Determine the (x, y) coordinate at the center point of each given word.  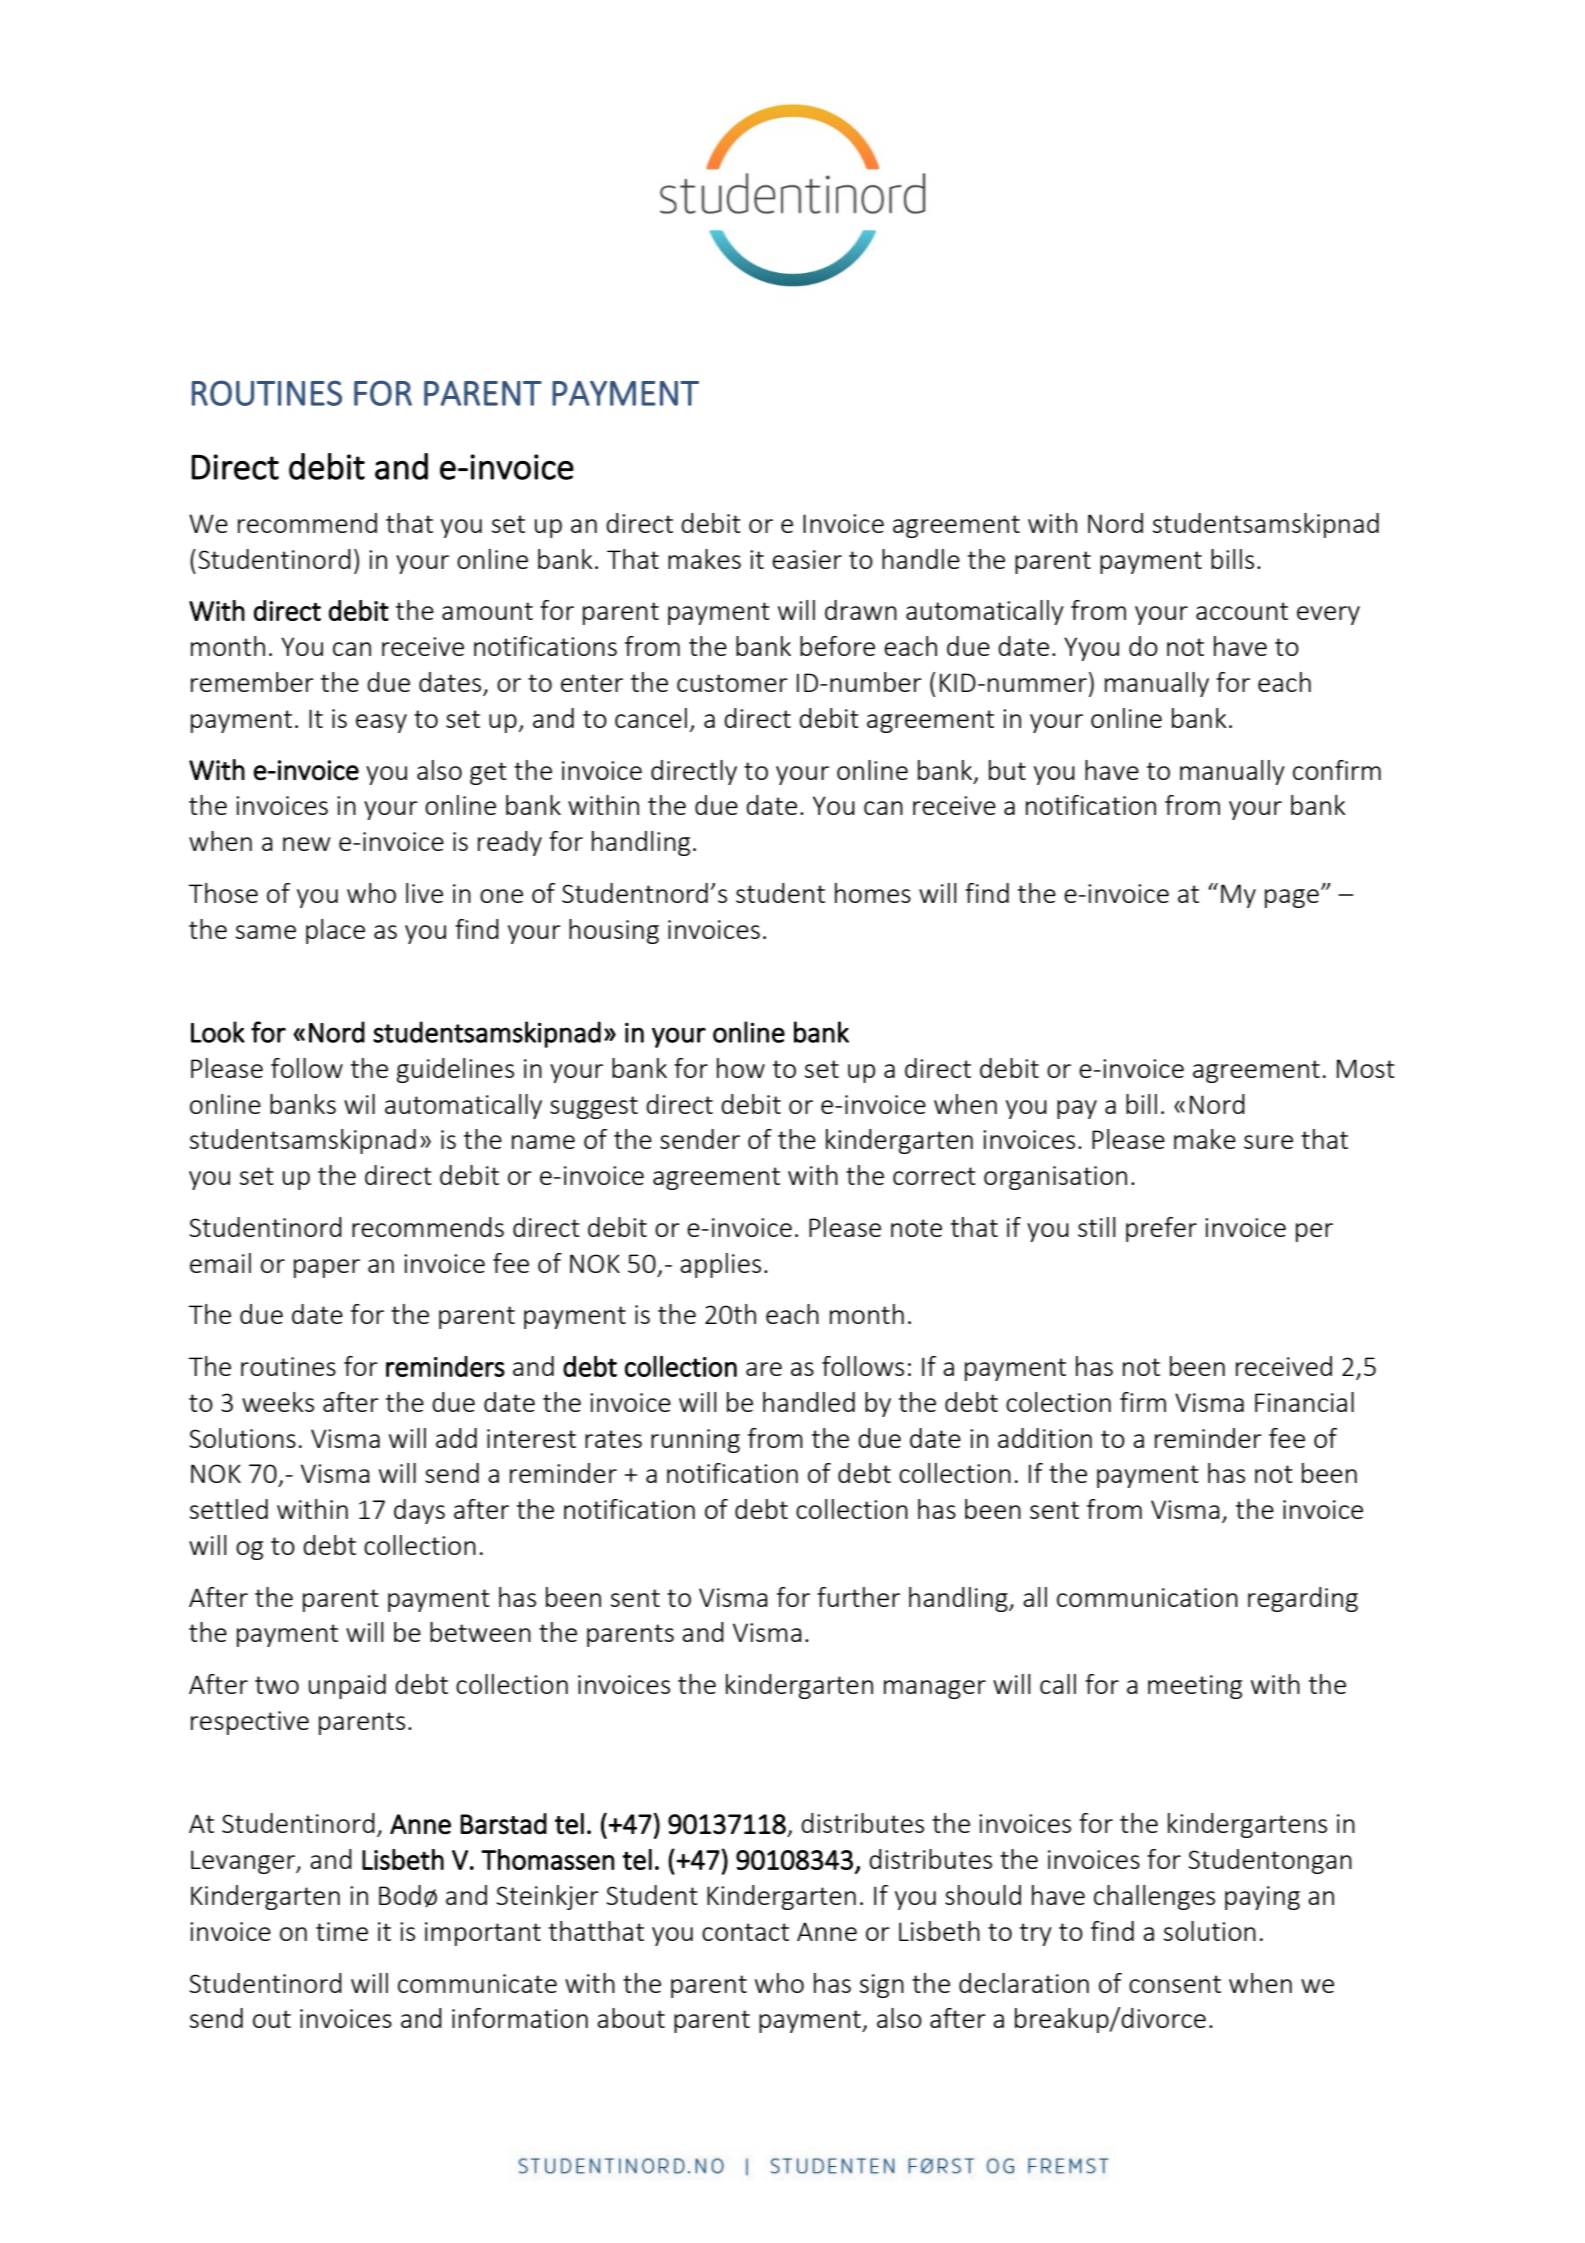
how (741, 1068)
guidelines (455, 1070)
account (1242, 611)
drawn (861, 610)
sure (1268, 1142)
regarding (1303, 1599)
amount (487, 611)
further (858, 1597)
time (342, 1931)
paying (1262, 1898)
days (419, 1511)
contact (745, 1932)
